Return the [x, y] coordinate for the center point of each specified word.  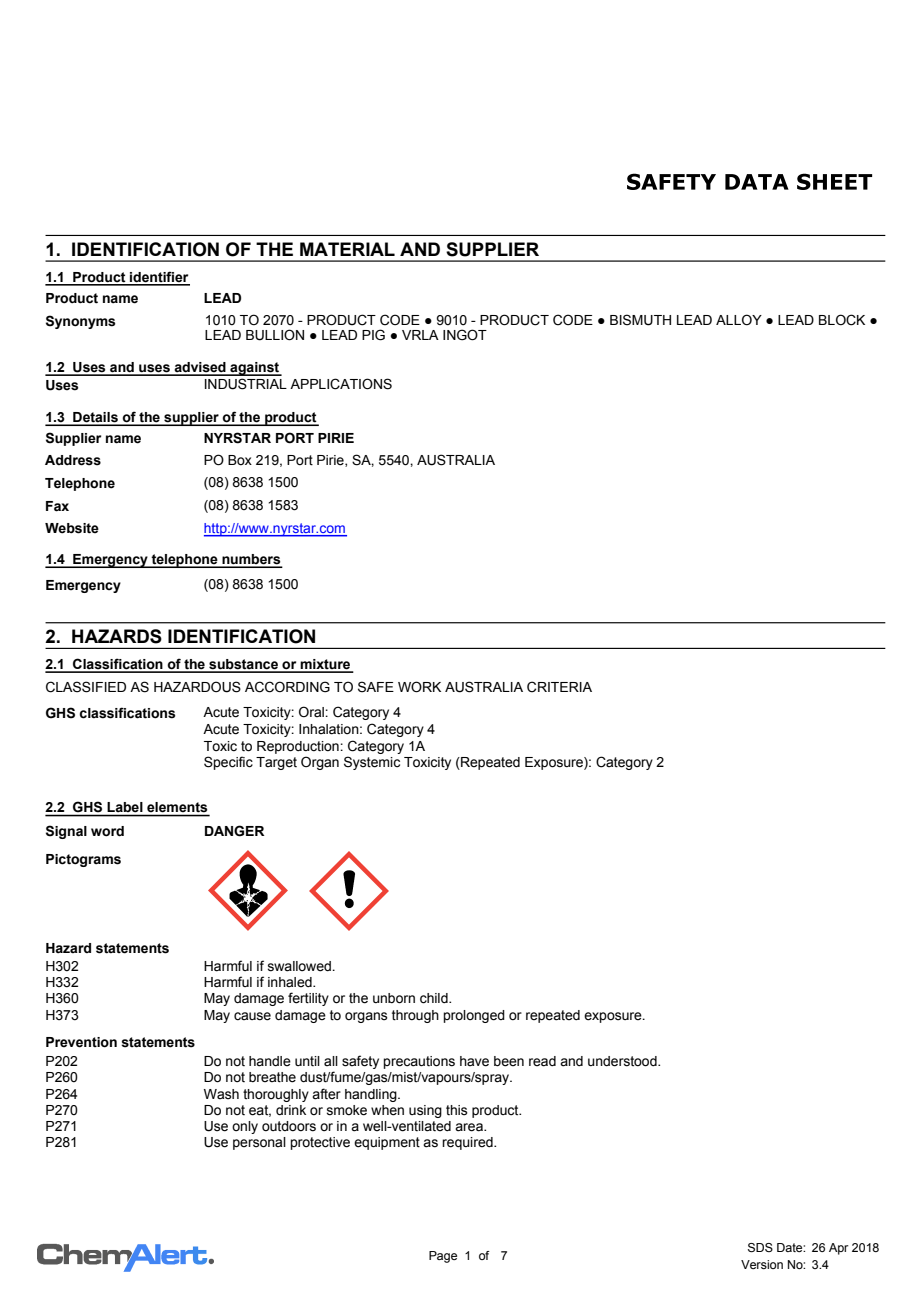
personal [259, 1143]
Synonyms [80, 322]
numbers [251, 560]
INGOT [465, 335]
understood [623, 1061]
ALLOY [739, 320]
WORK [419, 687]
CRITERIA [559, 687]
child [435, 998]
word [107, 831]
